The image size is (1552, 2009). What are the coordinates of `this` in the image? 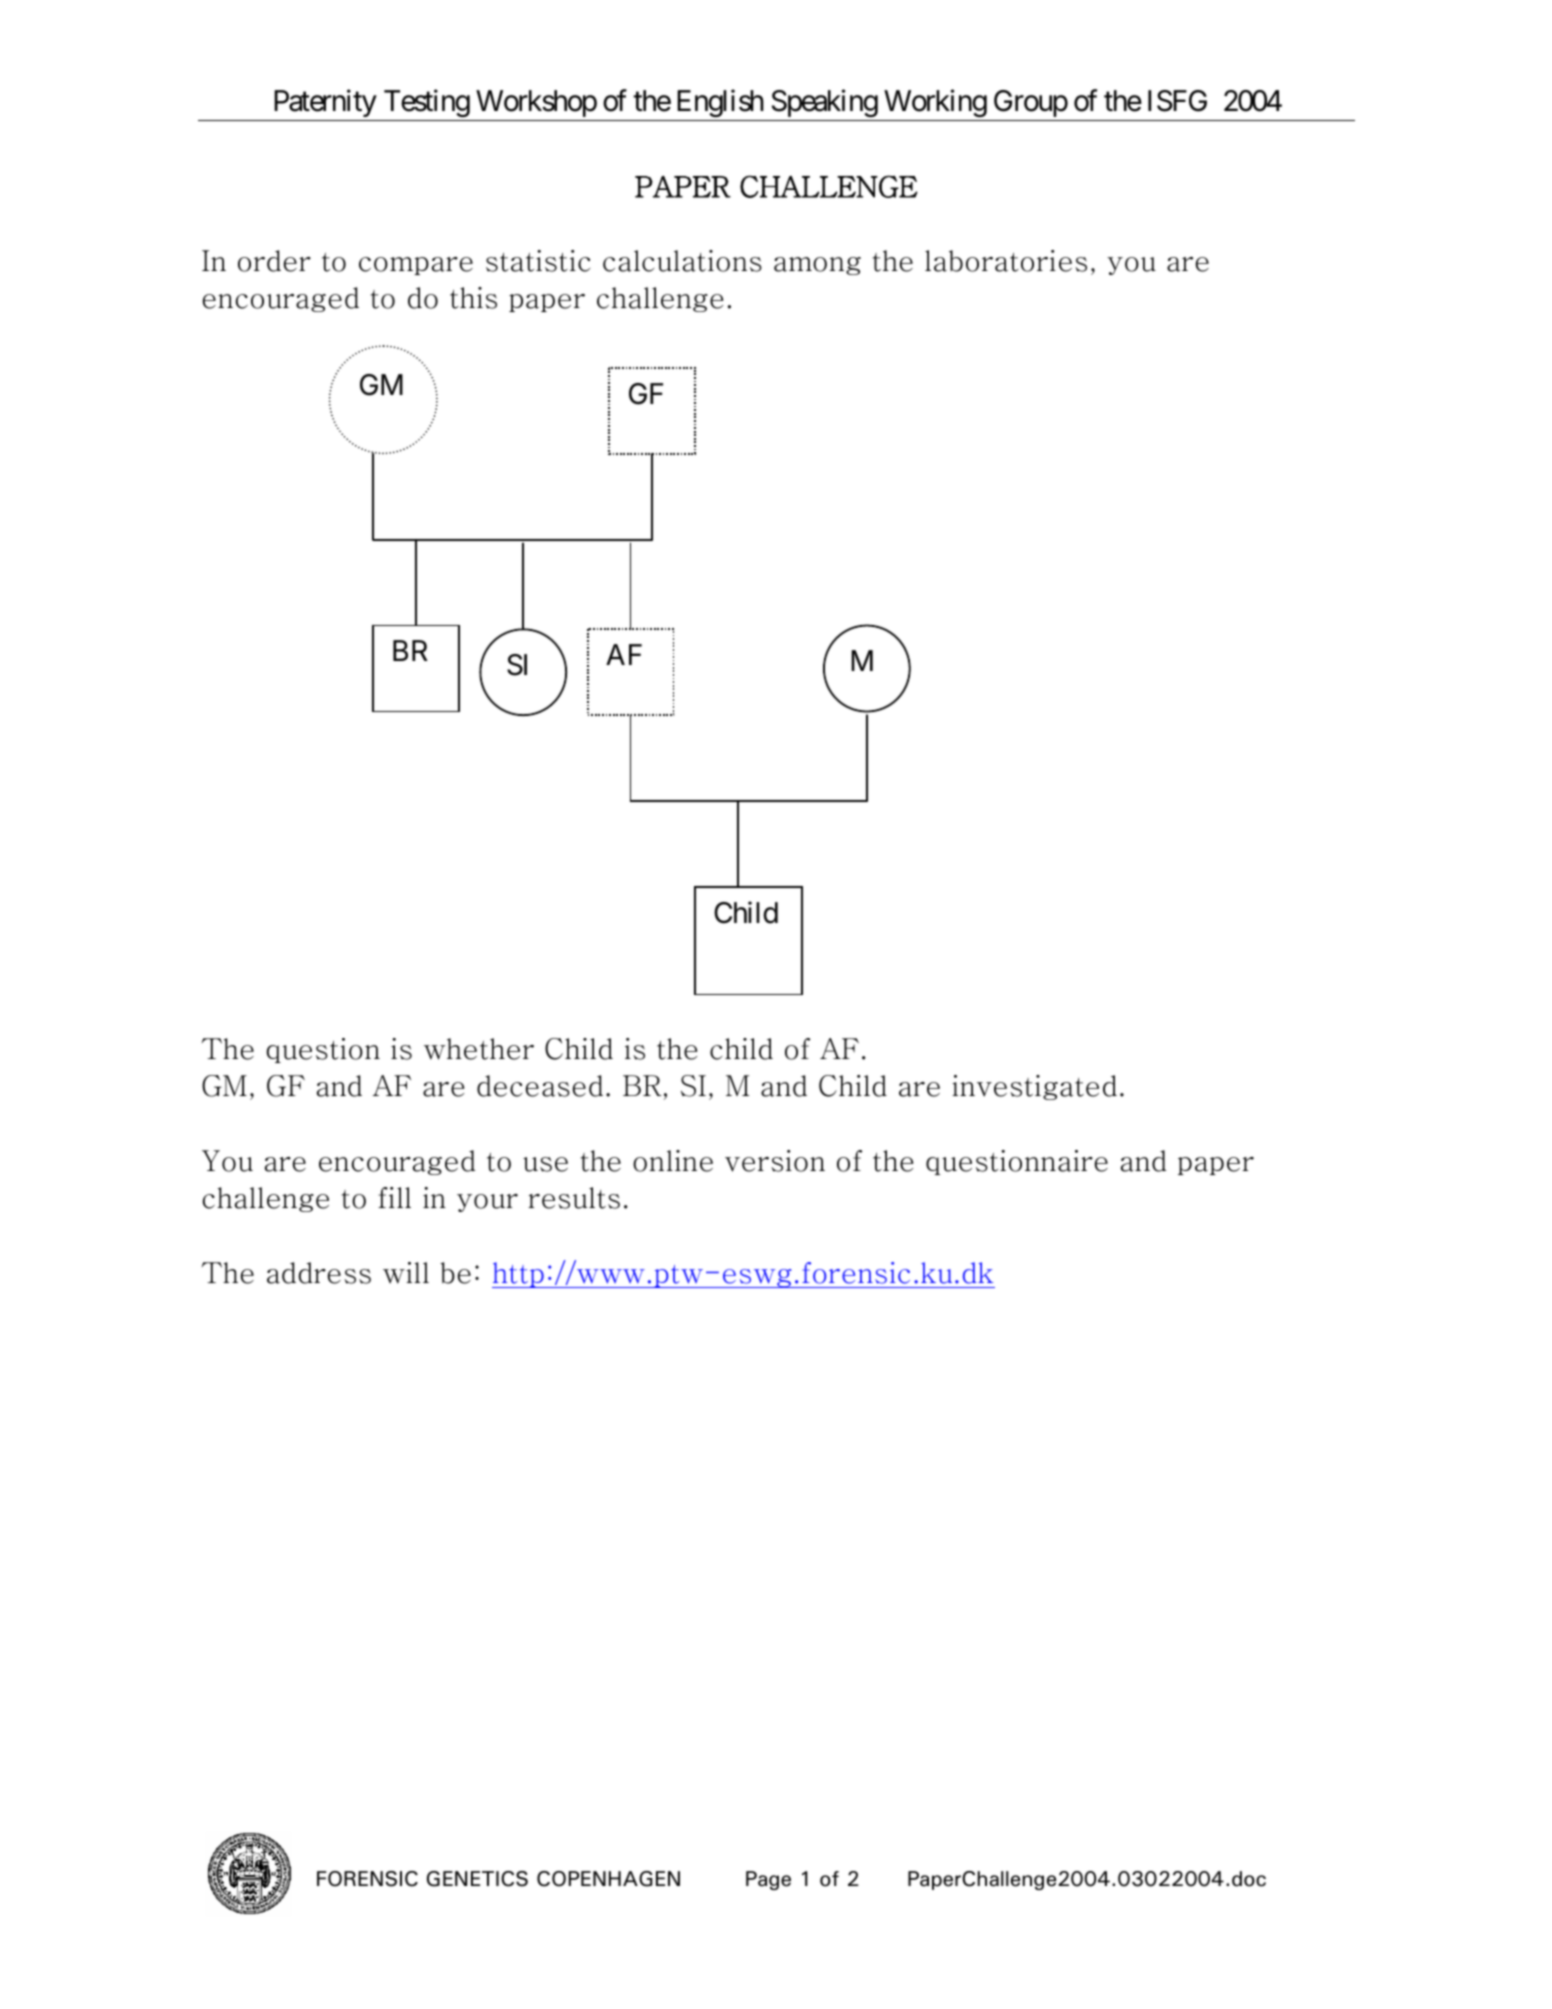 It's located at (473, 298).
